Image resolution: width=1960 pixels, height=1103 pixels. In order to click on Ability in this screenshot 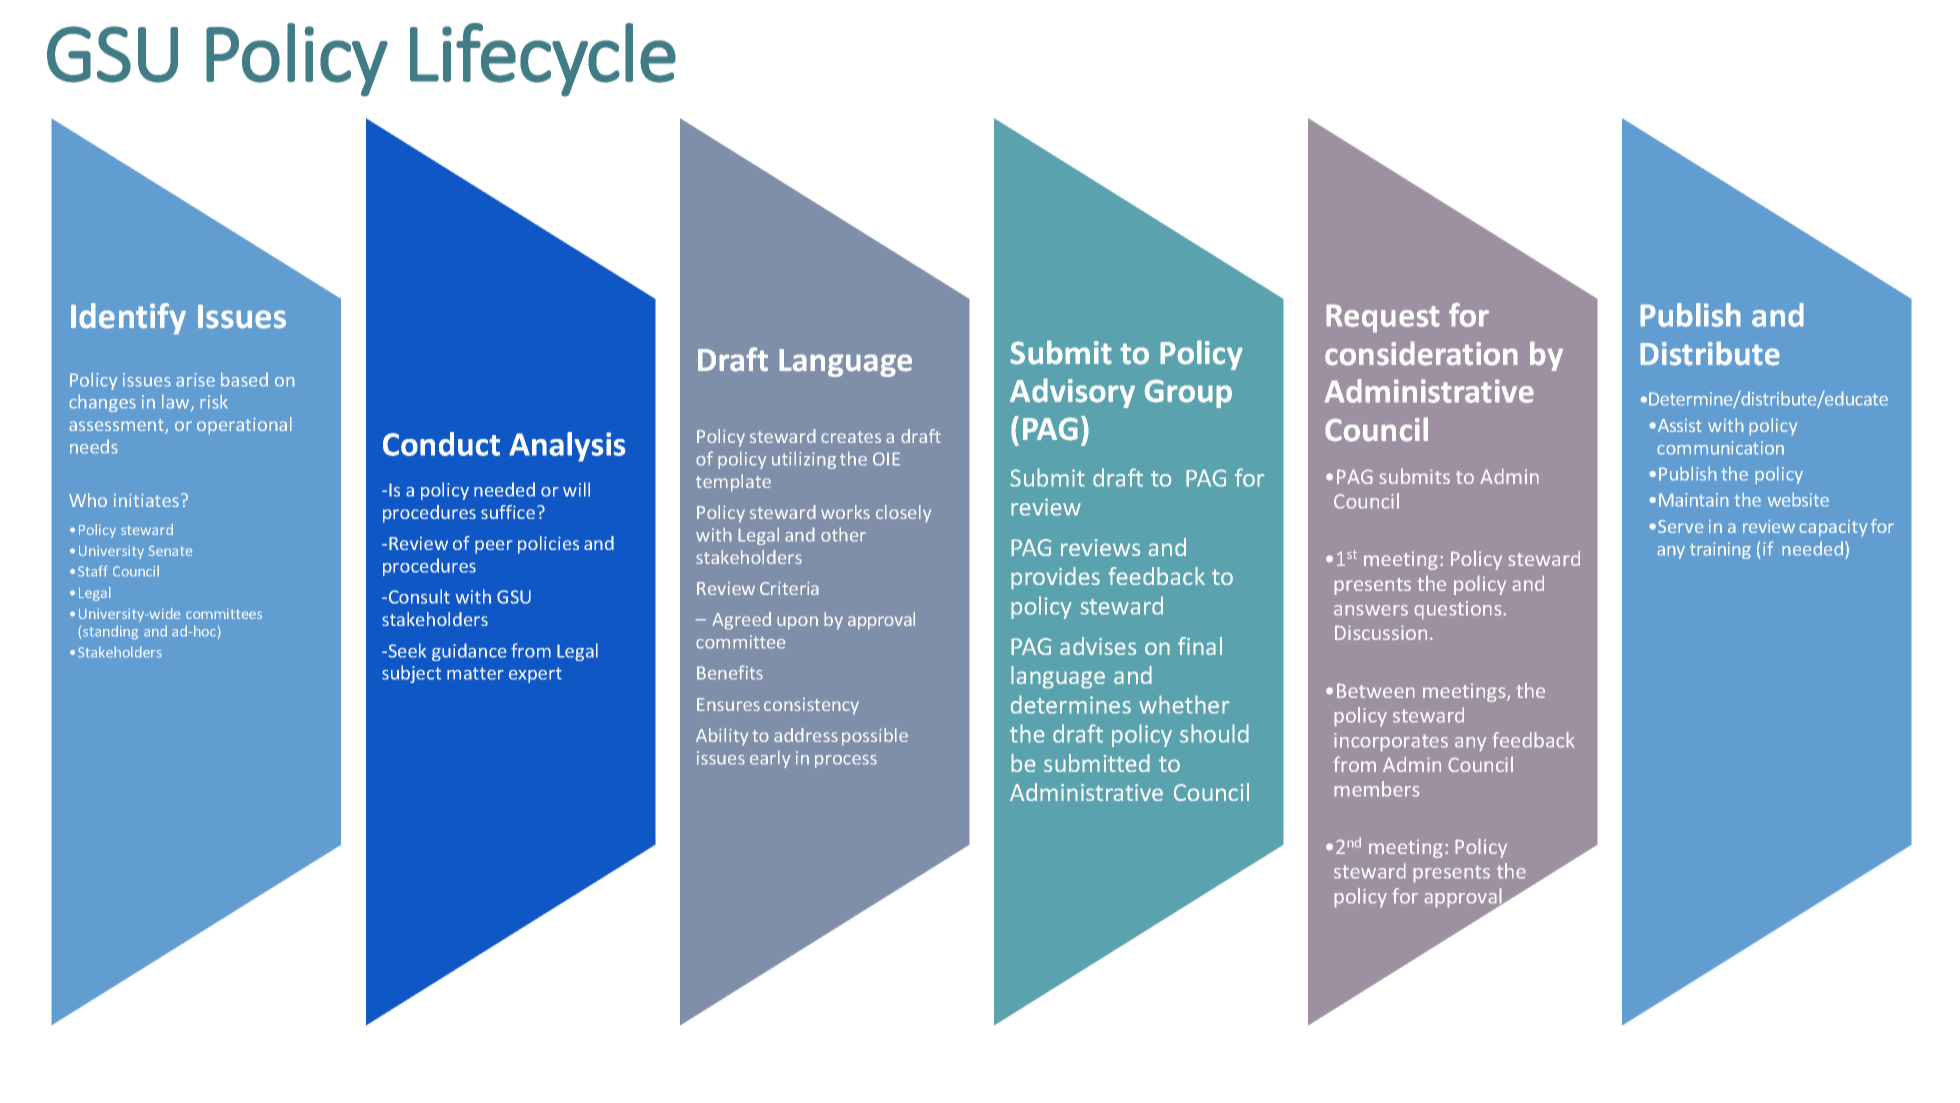, I will do `click(722, 737)`.
